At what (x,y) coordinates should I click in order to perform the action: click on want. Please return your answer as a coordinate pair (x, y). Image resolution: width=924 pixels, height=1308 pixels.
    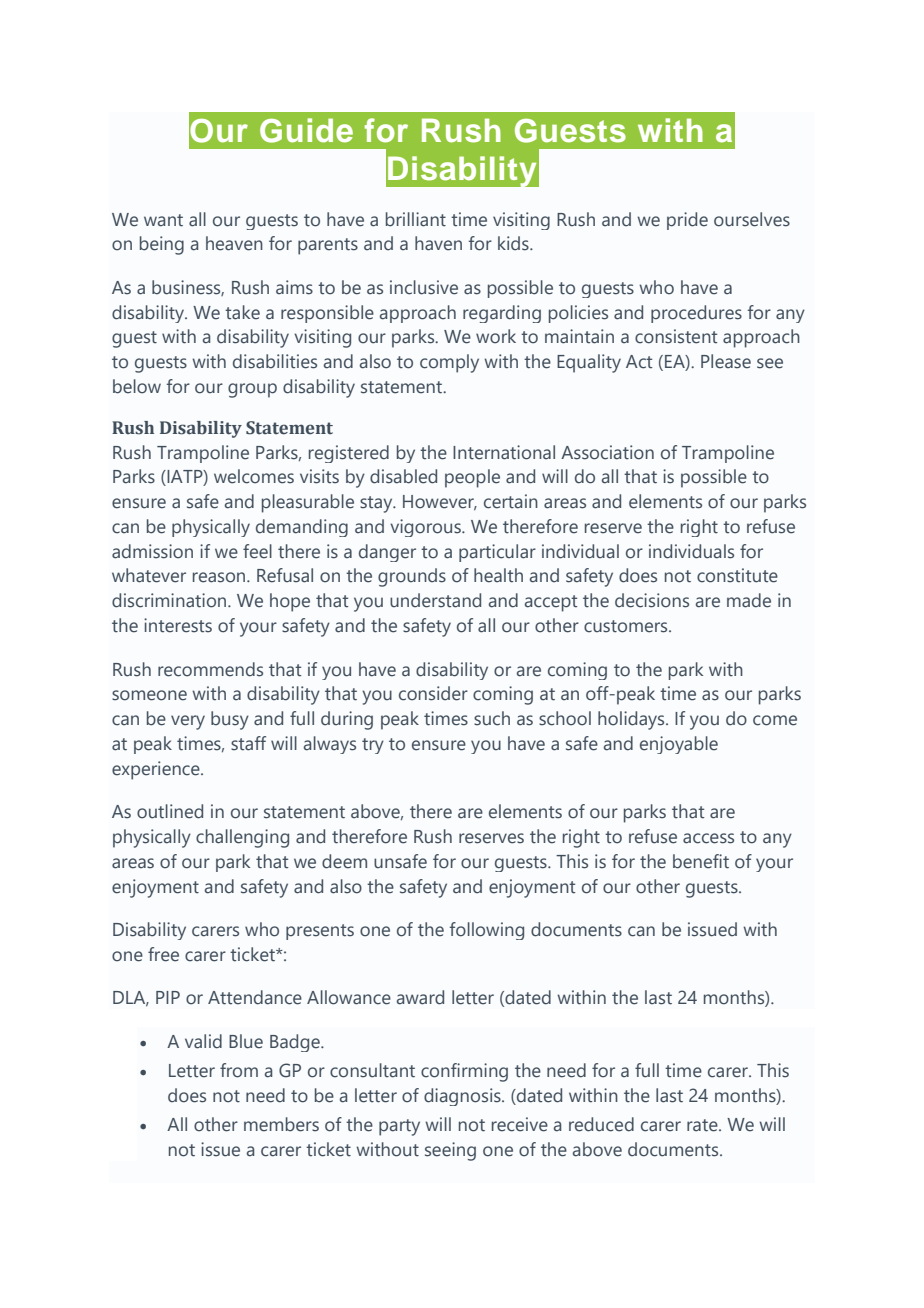
    Looking at the image, I should click on (163, 220).
